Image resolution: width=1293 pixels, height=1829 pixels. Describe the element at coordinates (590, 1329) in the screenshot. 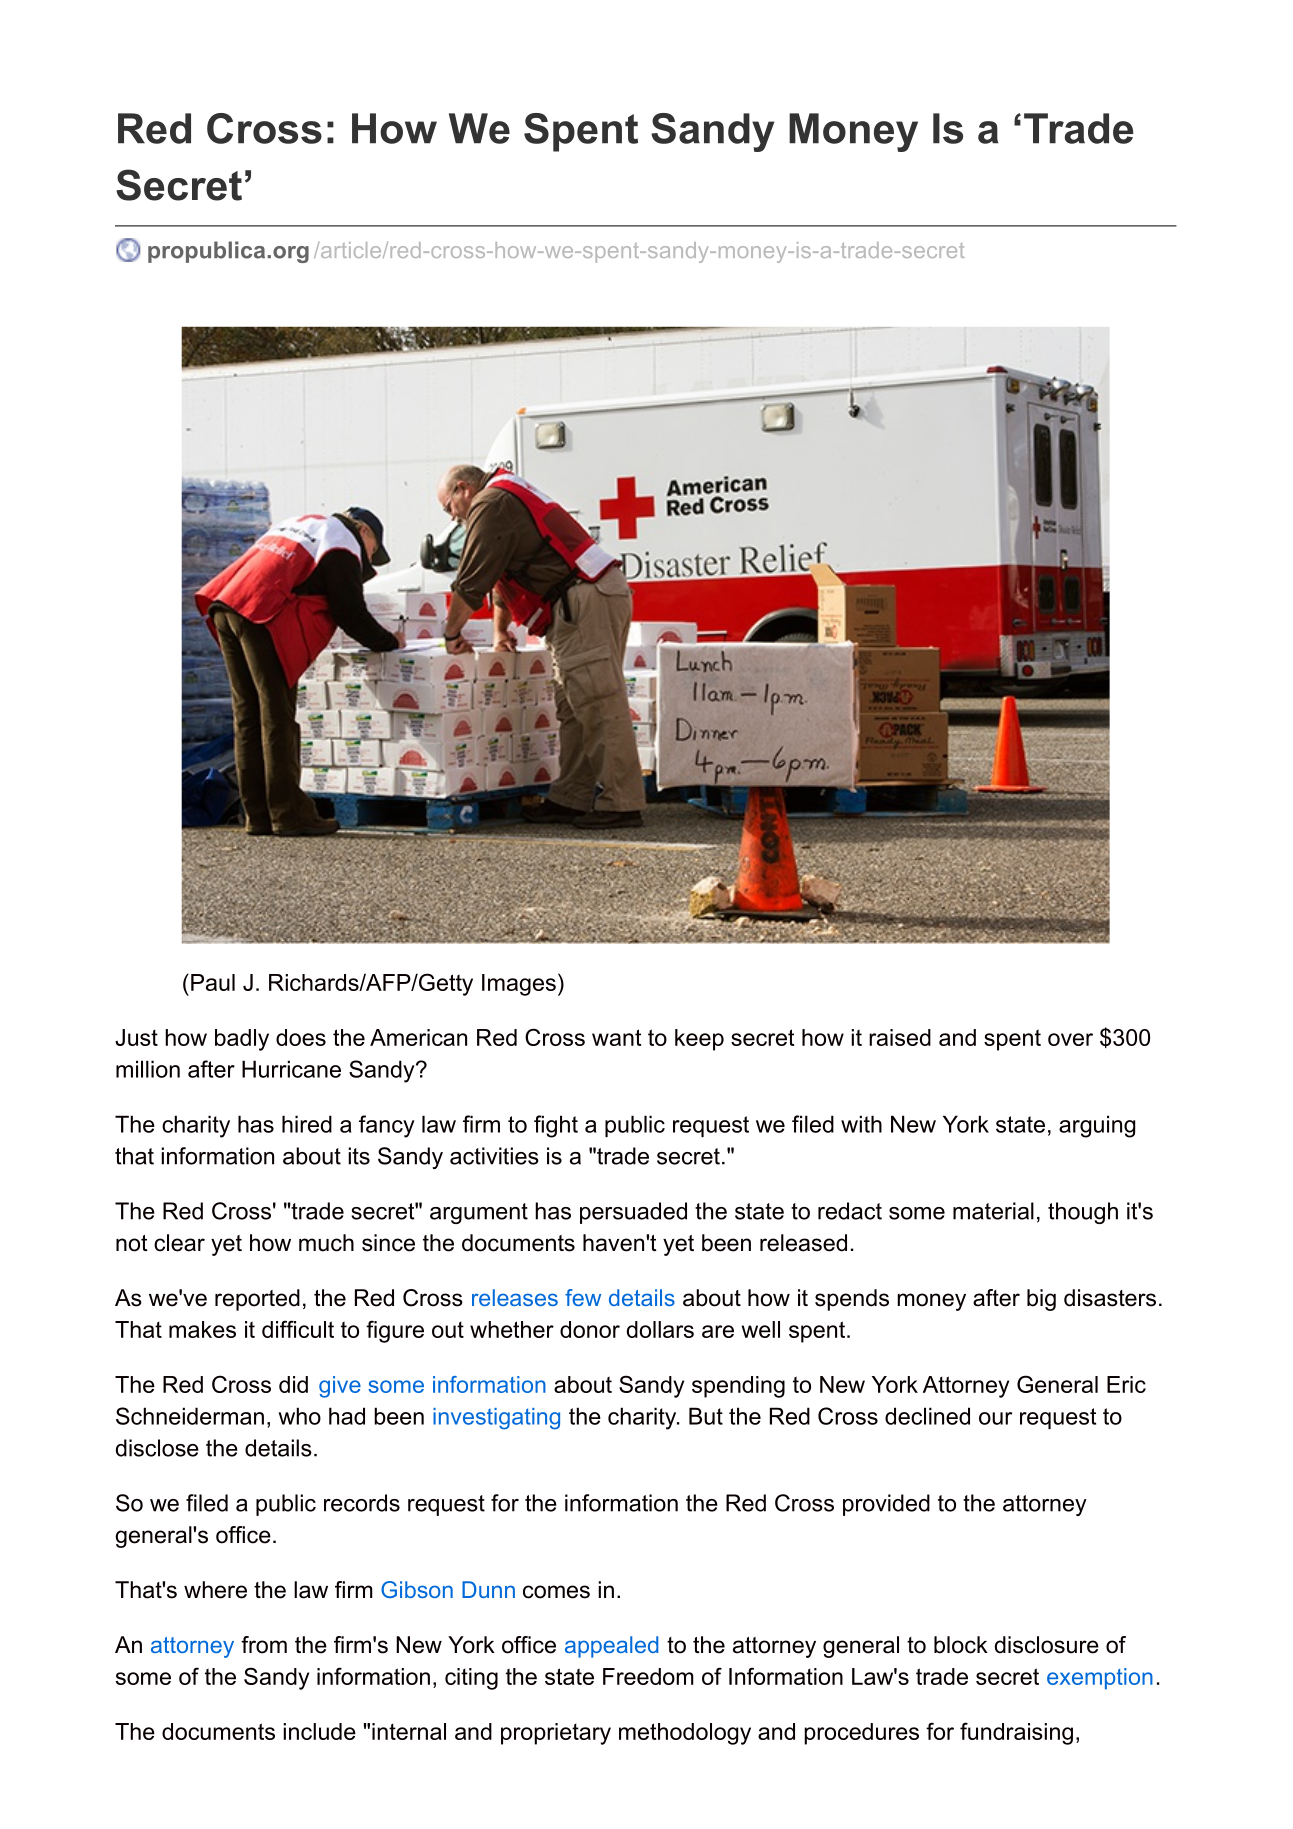

I see `donor` at that location.
